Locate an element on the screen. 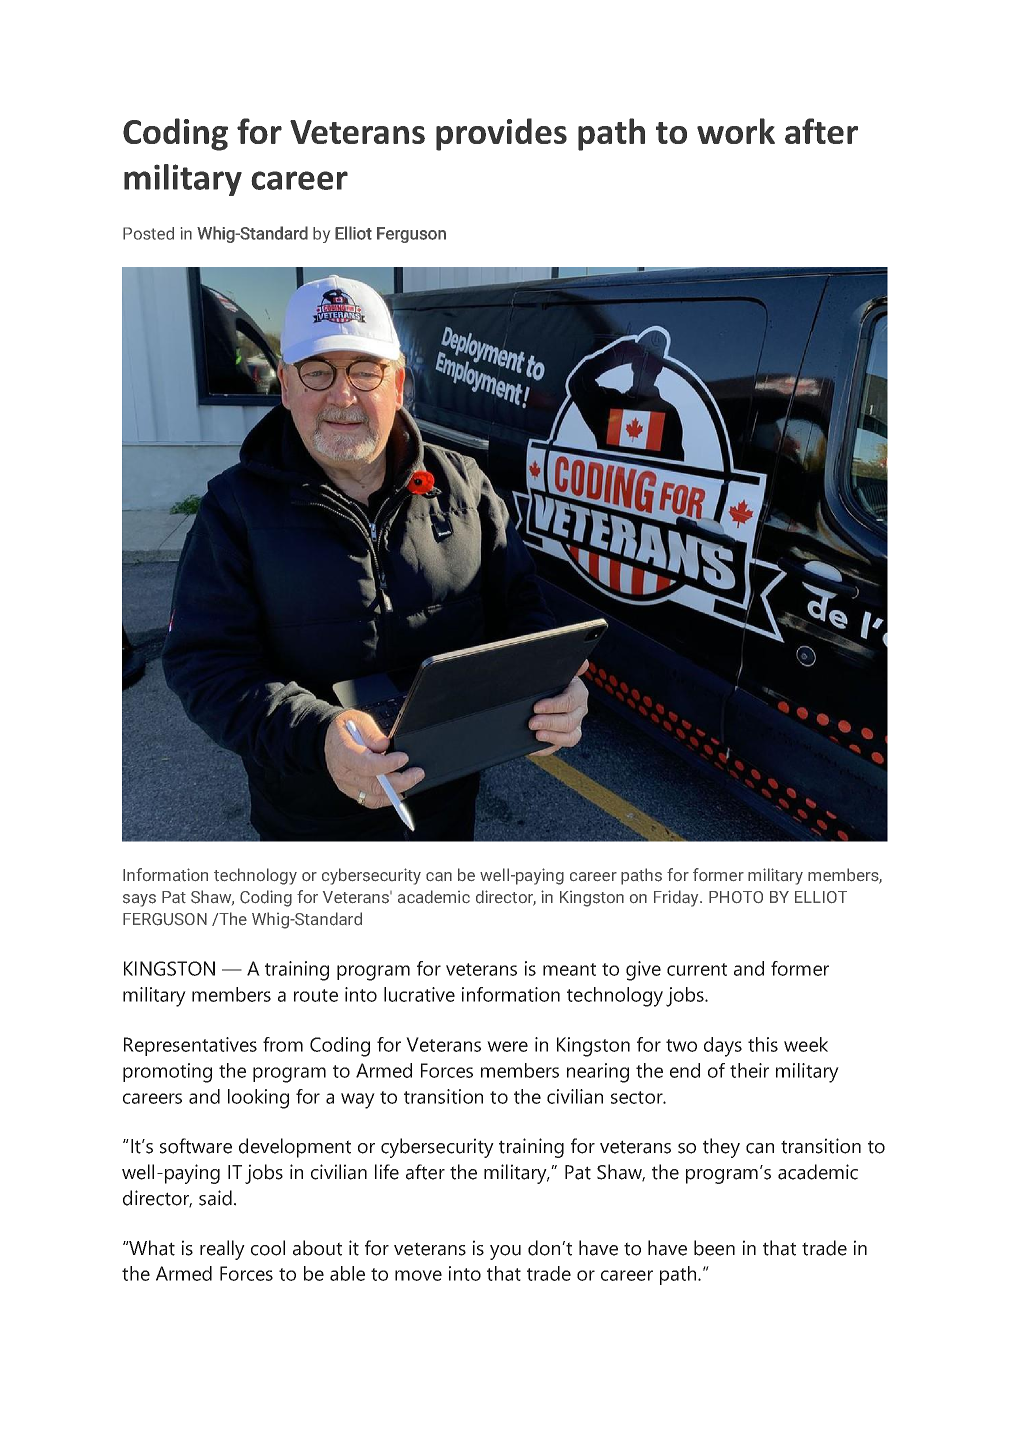 The width and height of the screenshot is (1010, 1429). work is located at coordinates (736, 131).
